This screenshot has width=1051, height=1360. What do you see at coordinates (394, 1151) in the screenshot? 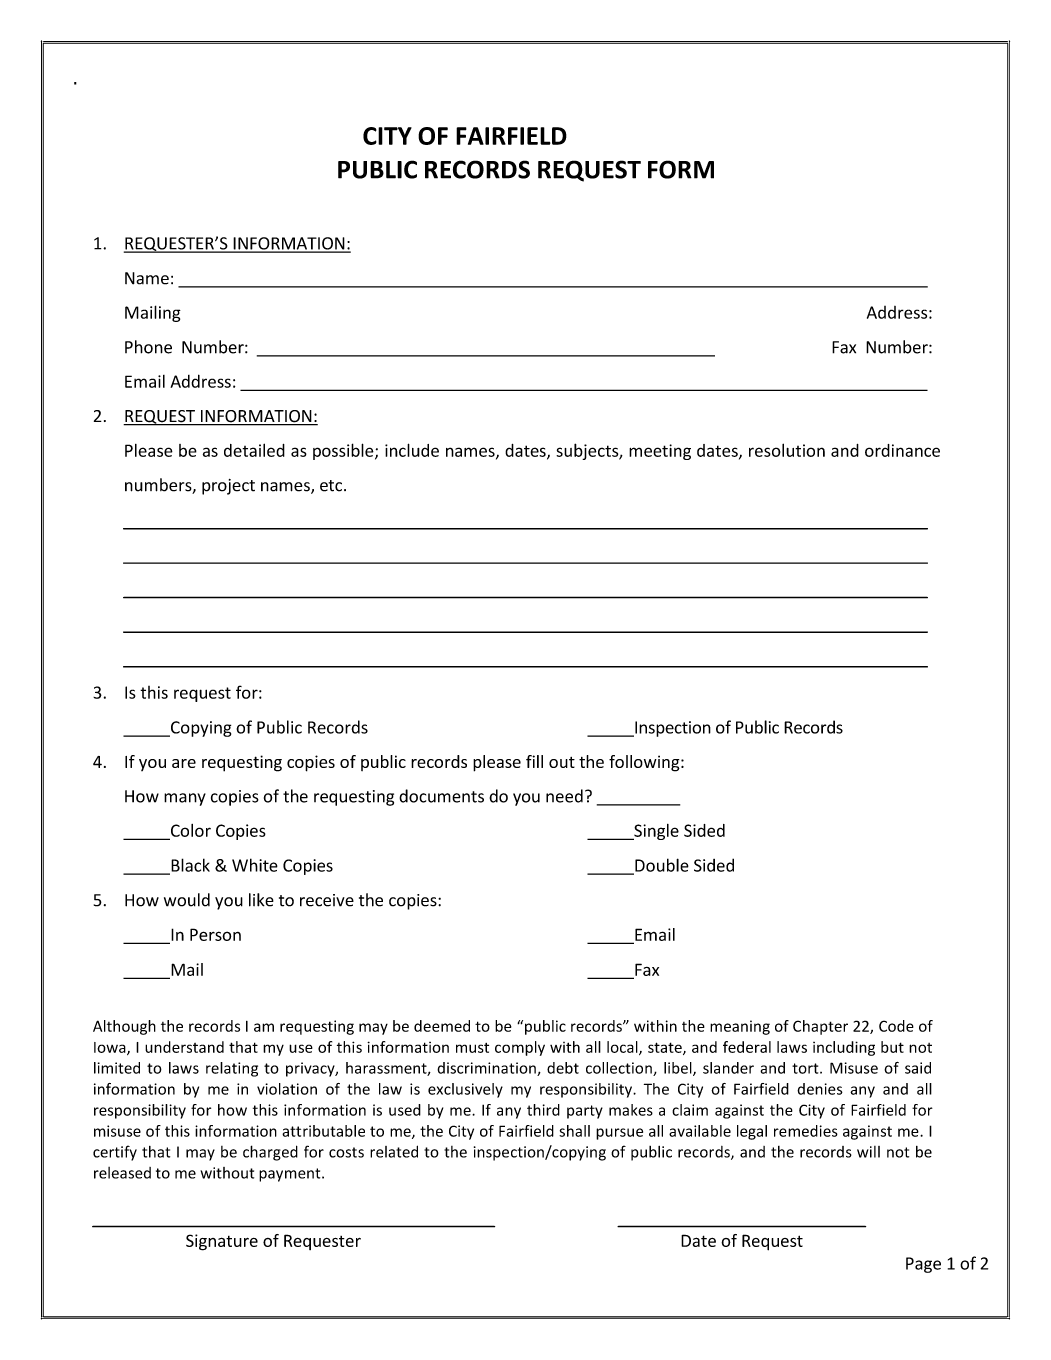
I see `related` at bounding box center [394, 1151].
